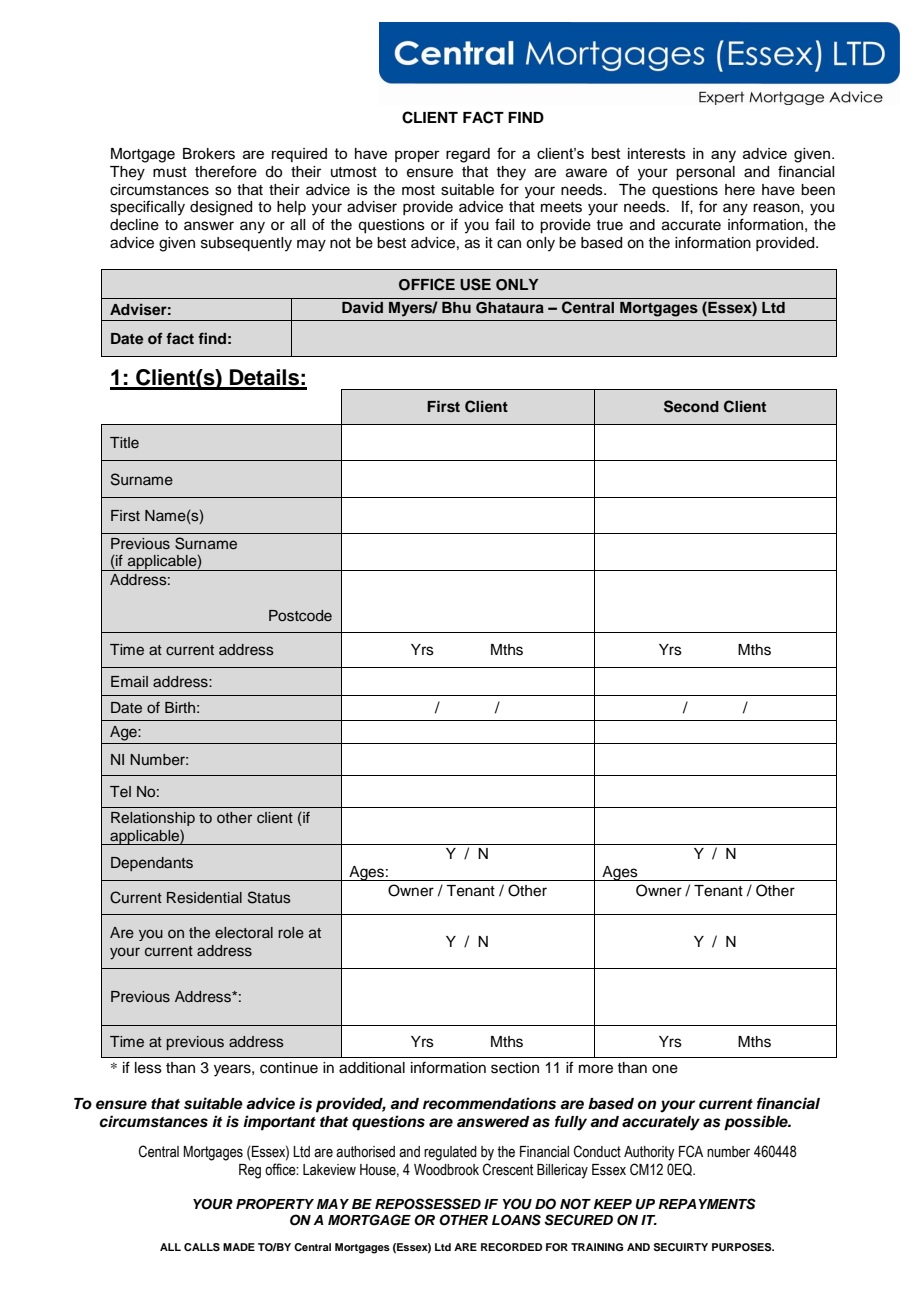 Image resolution: width=924 pixels, height=1308 pixels. What do you see at coordinates (468, 155) in the screenshot?
I see `regard` at bounding box center [468, 155].
